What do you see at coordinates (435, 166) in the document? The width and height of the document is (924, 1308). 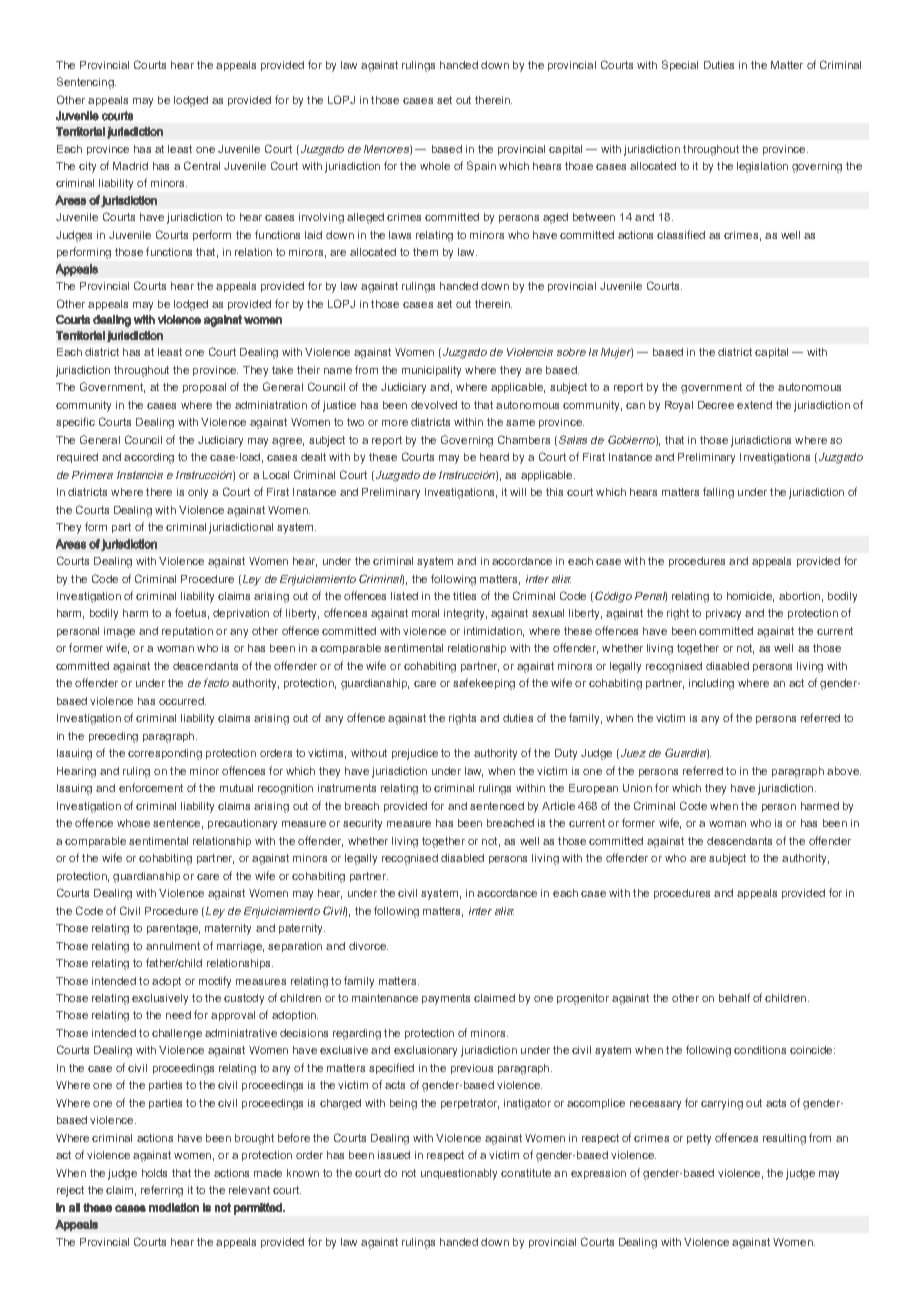 I see `whole` at bounding box center [435, 166].
